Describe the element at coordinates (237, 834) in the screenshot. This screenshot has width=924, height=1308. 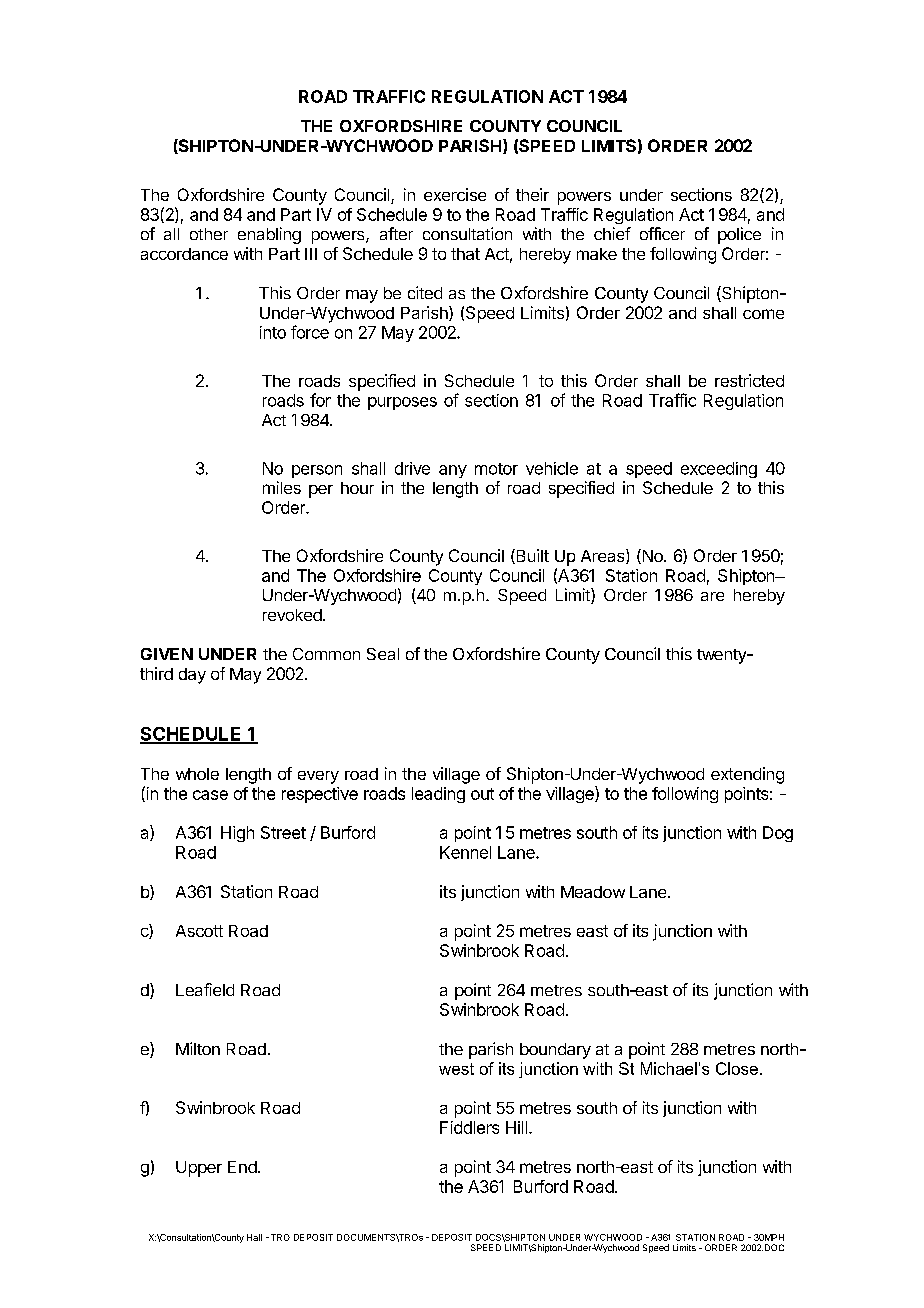
I see `High` at that location.
